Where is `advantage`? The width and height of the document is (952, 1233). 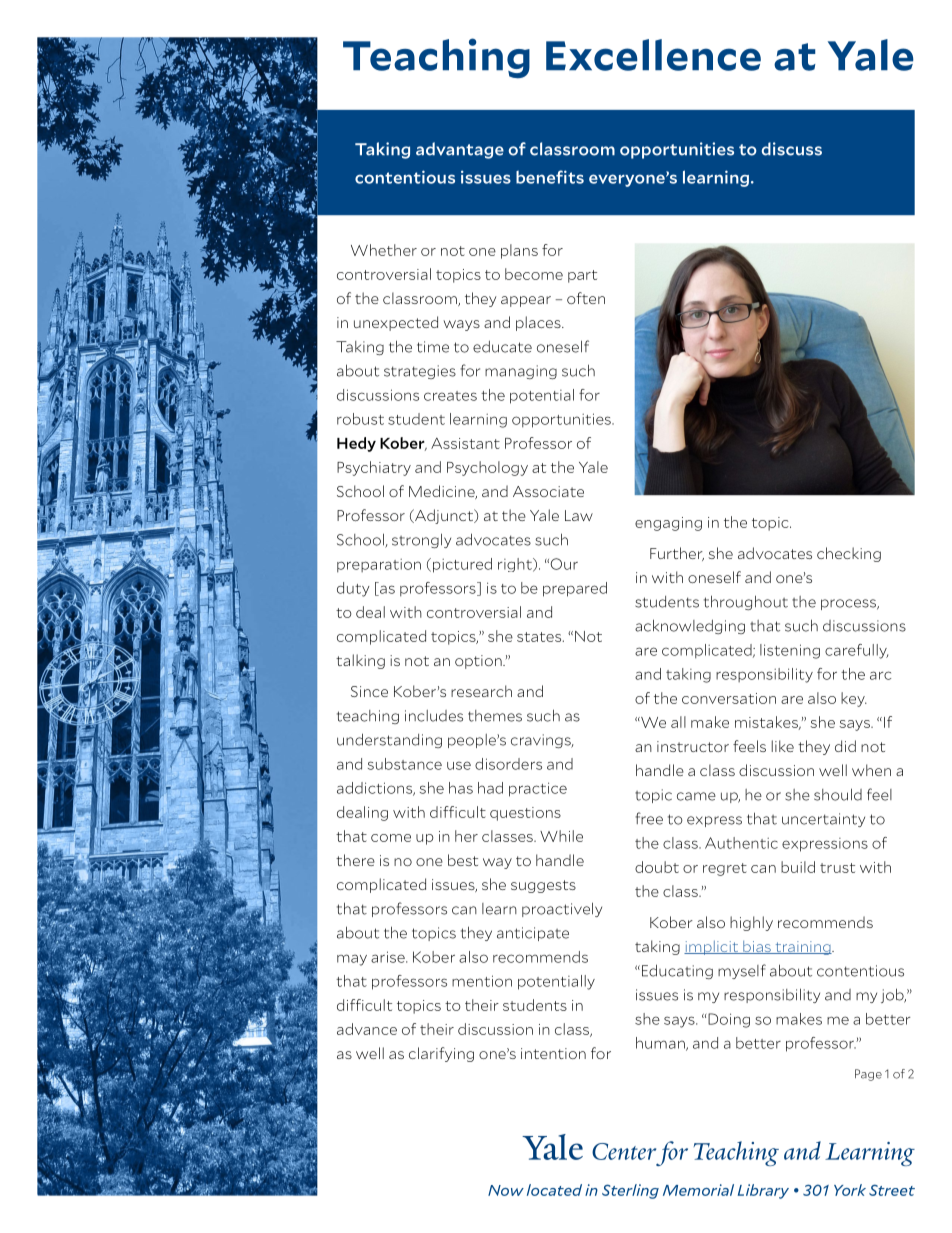
advantage is located at coordinates (460, 150).
